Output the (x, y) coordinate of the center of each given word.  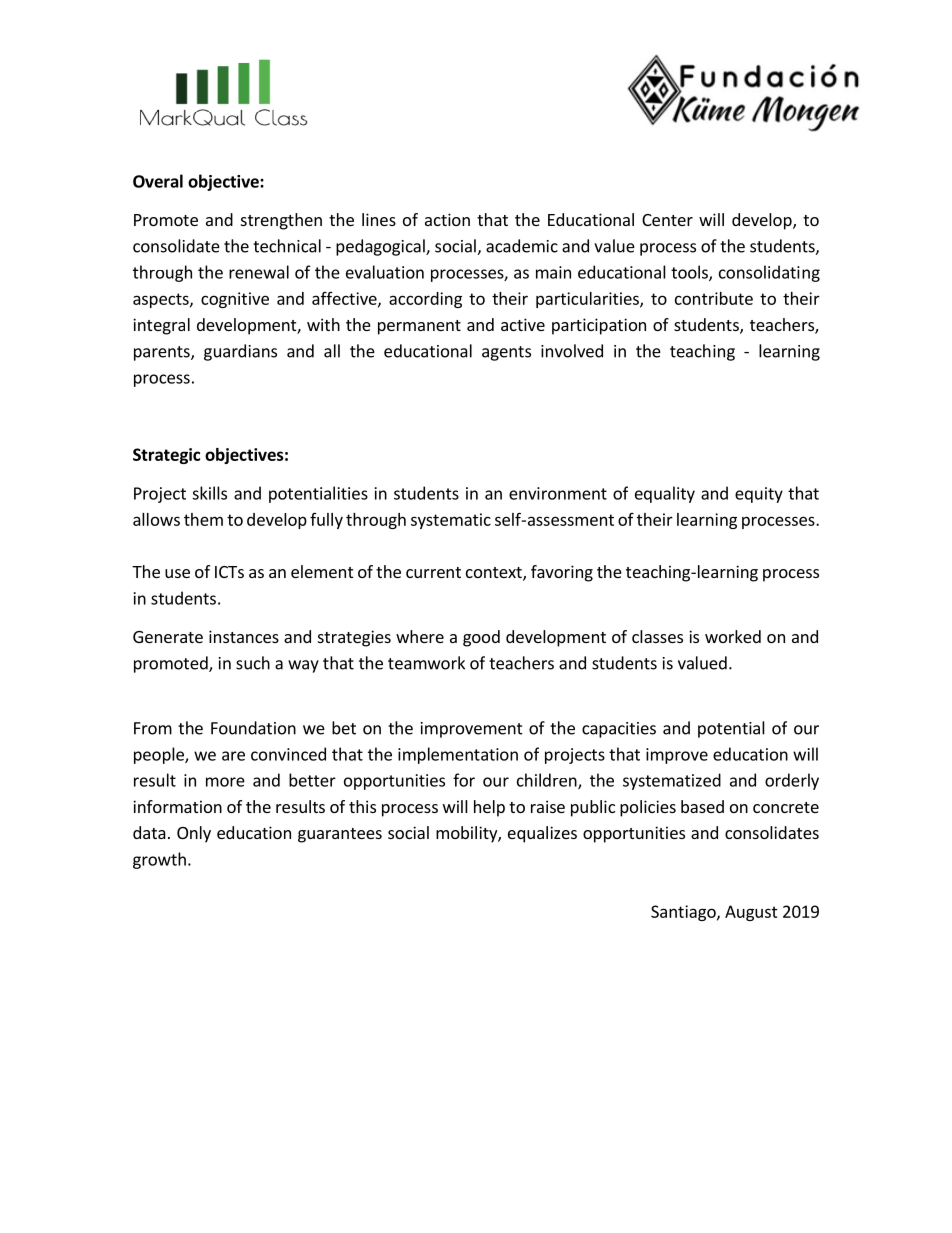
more (225, 782)
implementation (458, 755)
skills (209, 493)
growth (159, 860)
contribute (714, 298)
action (447, 219)
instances (244, 636)
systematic (451, 521)
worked (733, 636)
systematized (672, 781)
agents (506, 353)
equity (759, 495)
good (481, 638)
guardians (240, 352)
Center (667, 220)
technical (287, 246)
